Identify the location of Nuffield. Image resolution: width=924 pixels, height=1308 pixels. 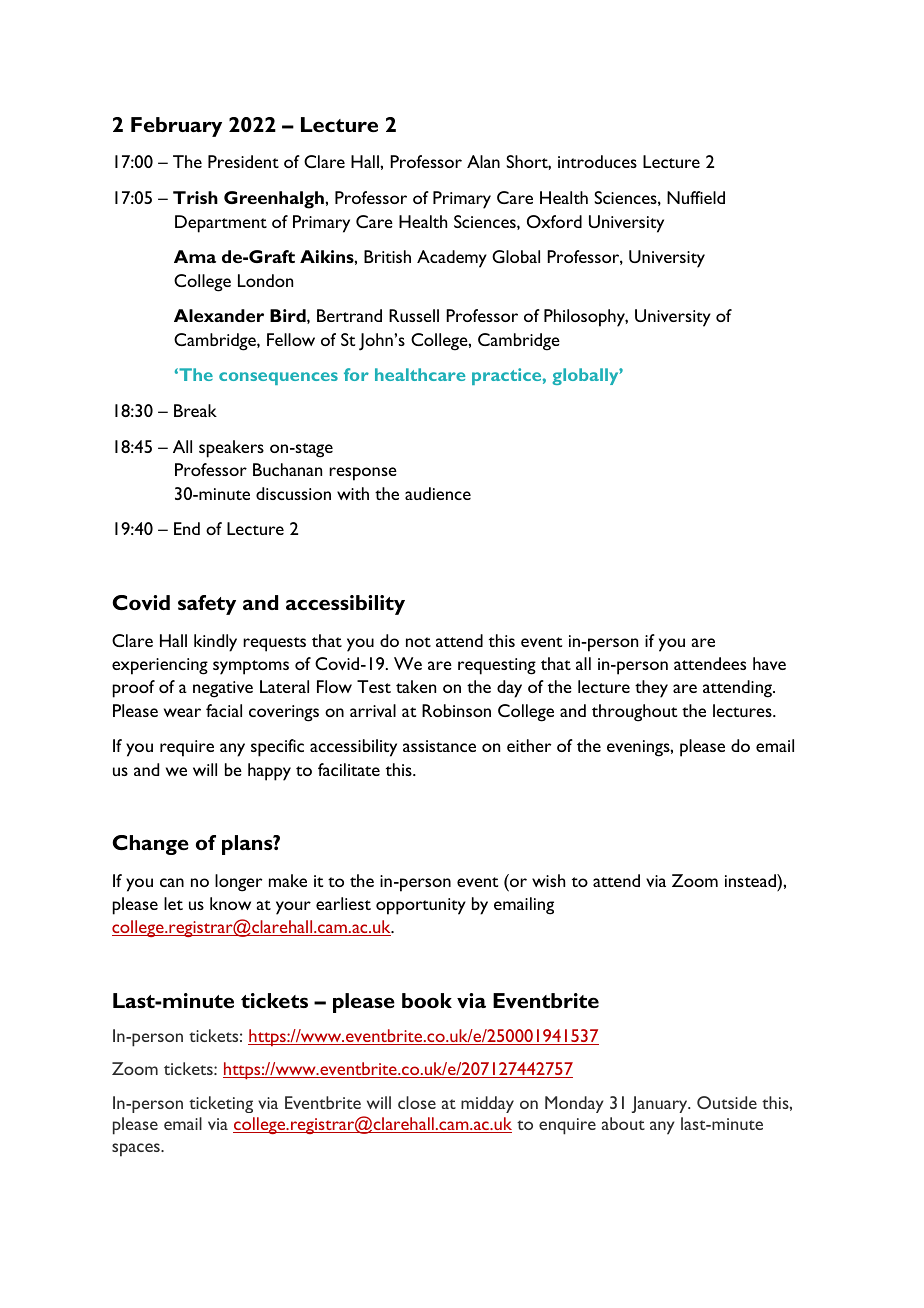
(696, 197).
